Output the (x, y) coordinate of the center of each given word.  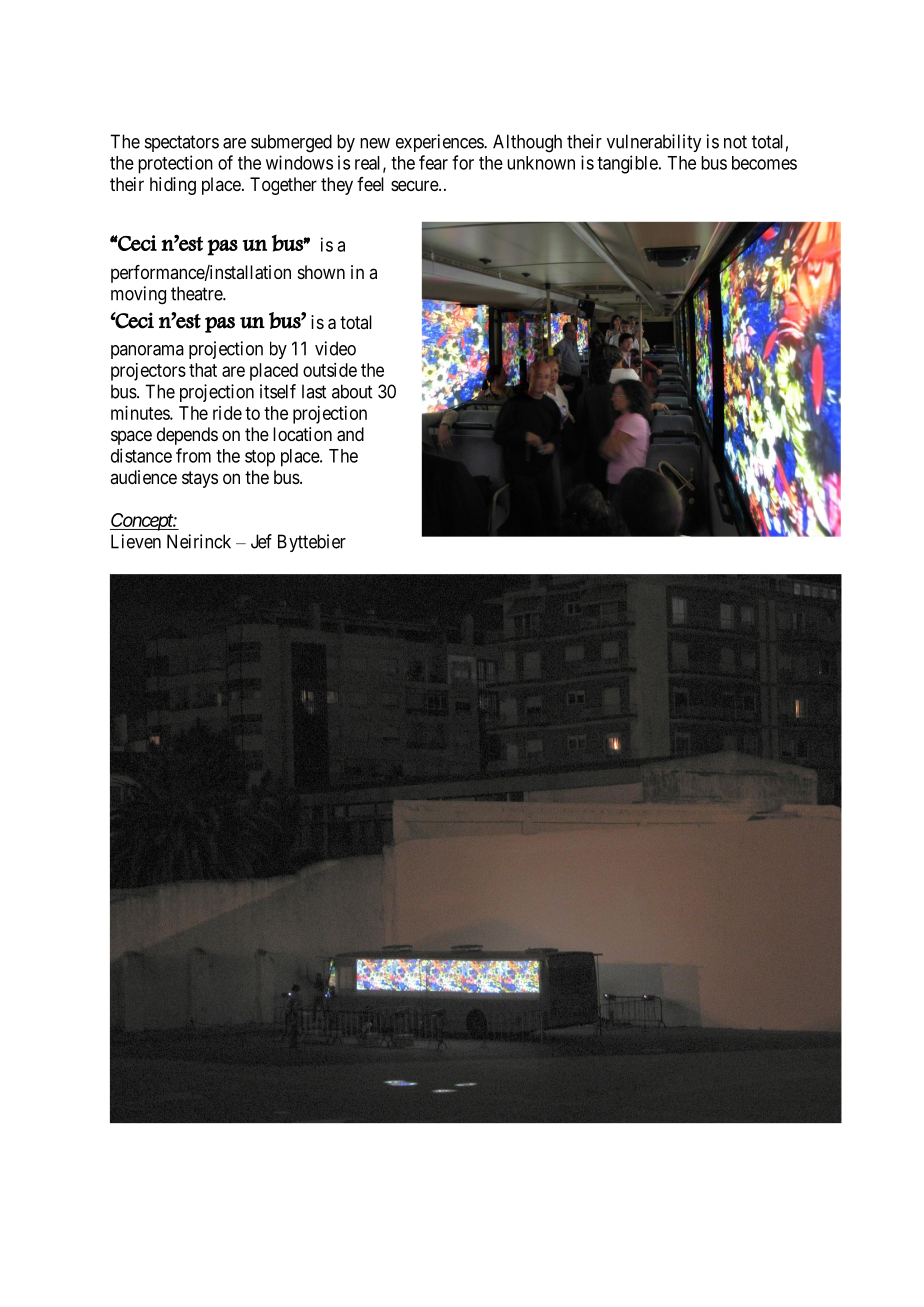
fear (433, 162)
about (352, 391)
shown (321, 272)
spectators (182, 143)
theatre (197, 293)
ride (227, 413)
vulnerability (654, 143)
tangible (627, 164)
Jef (261, 541)
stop (260, 458)
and (350, 434)
